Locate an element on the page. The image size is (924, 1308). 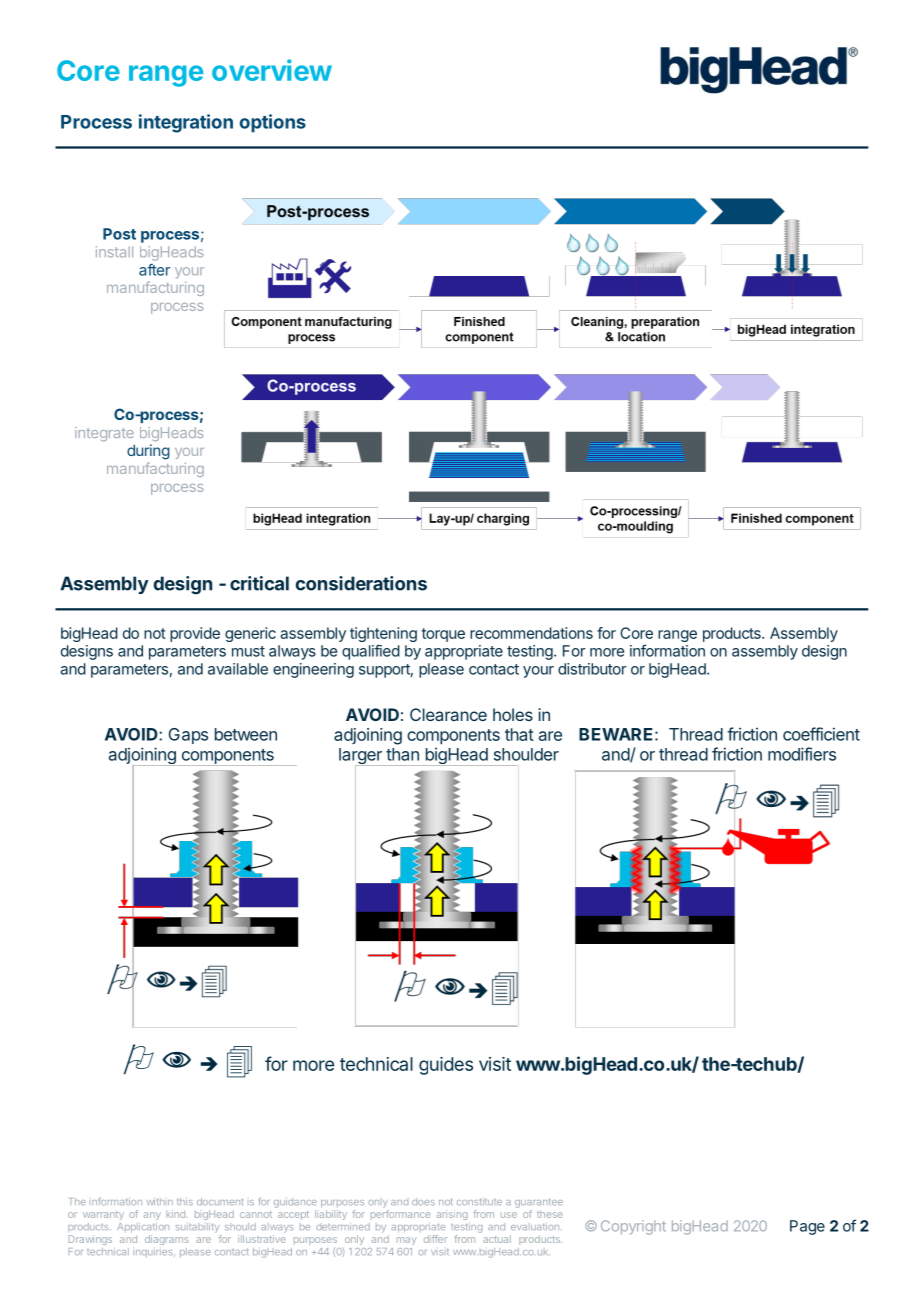
integration is located at coordinates (186, 123).
